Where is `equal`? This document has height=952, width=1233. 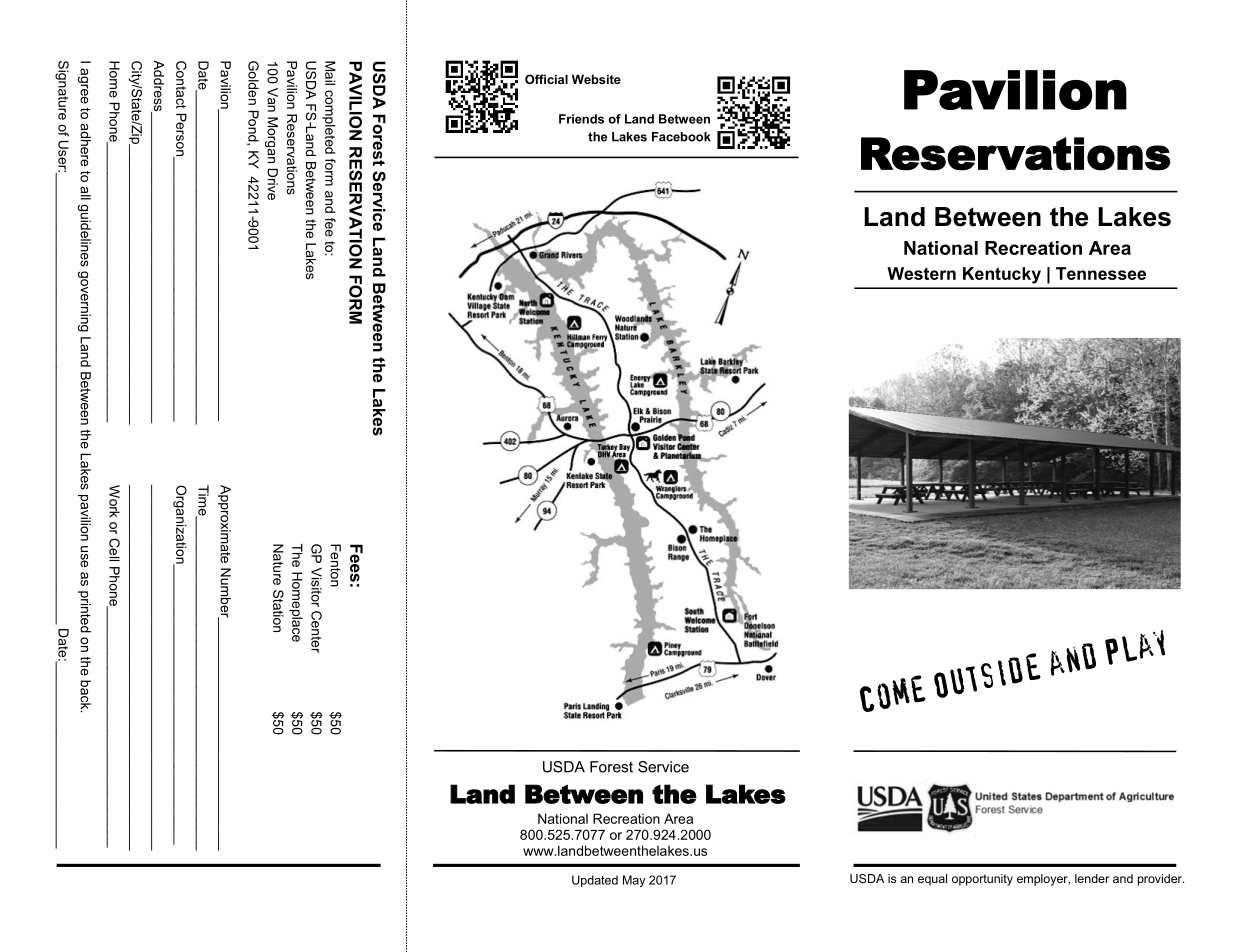
equal is located at coordinates (932, 880).
